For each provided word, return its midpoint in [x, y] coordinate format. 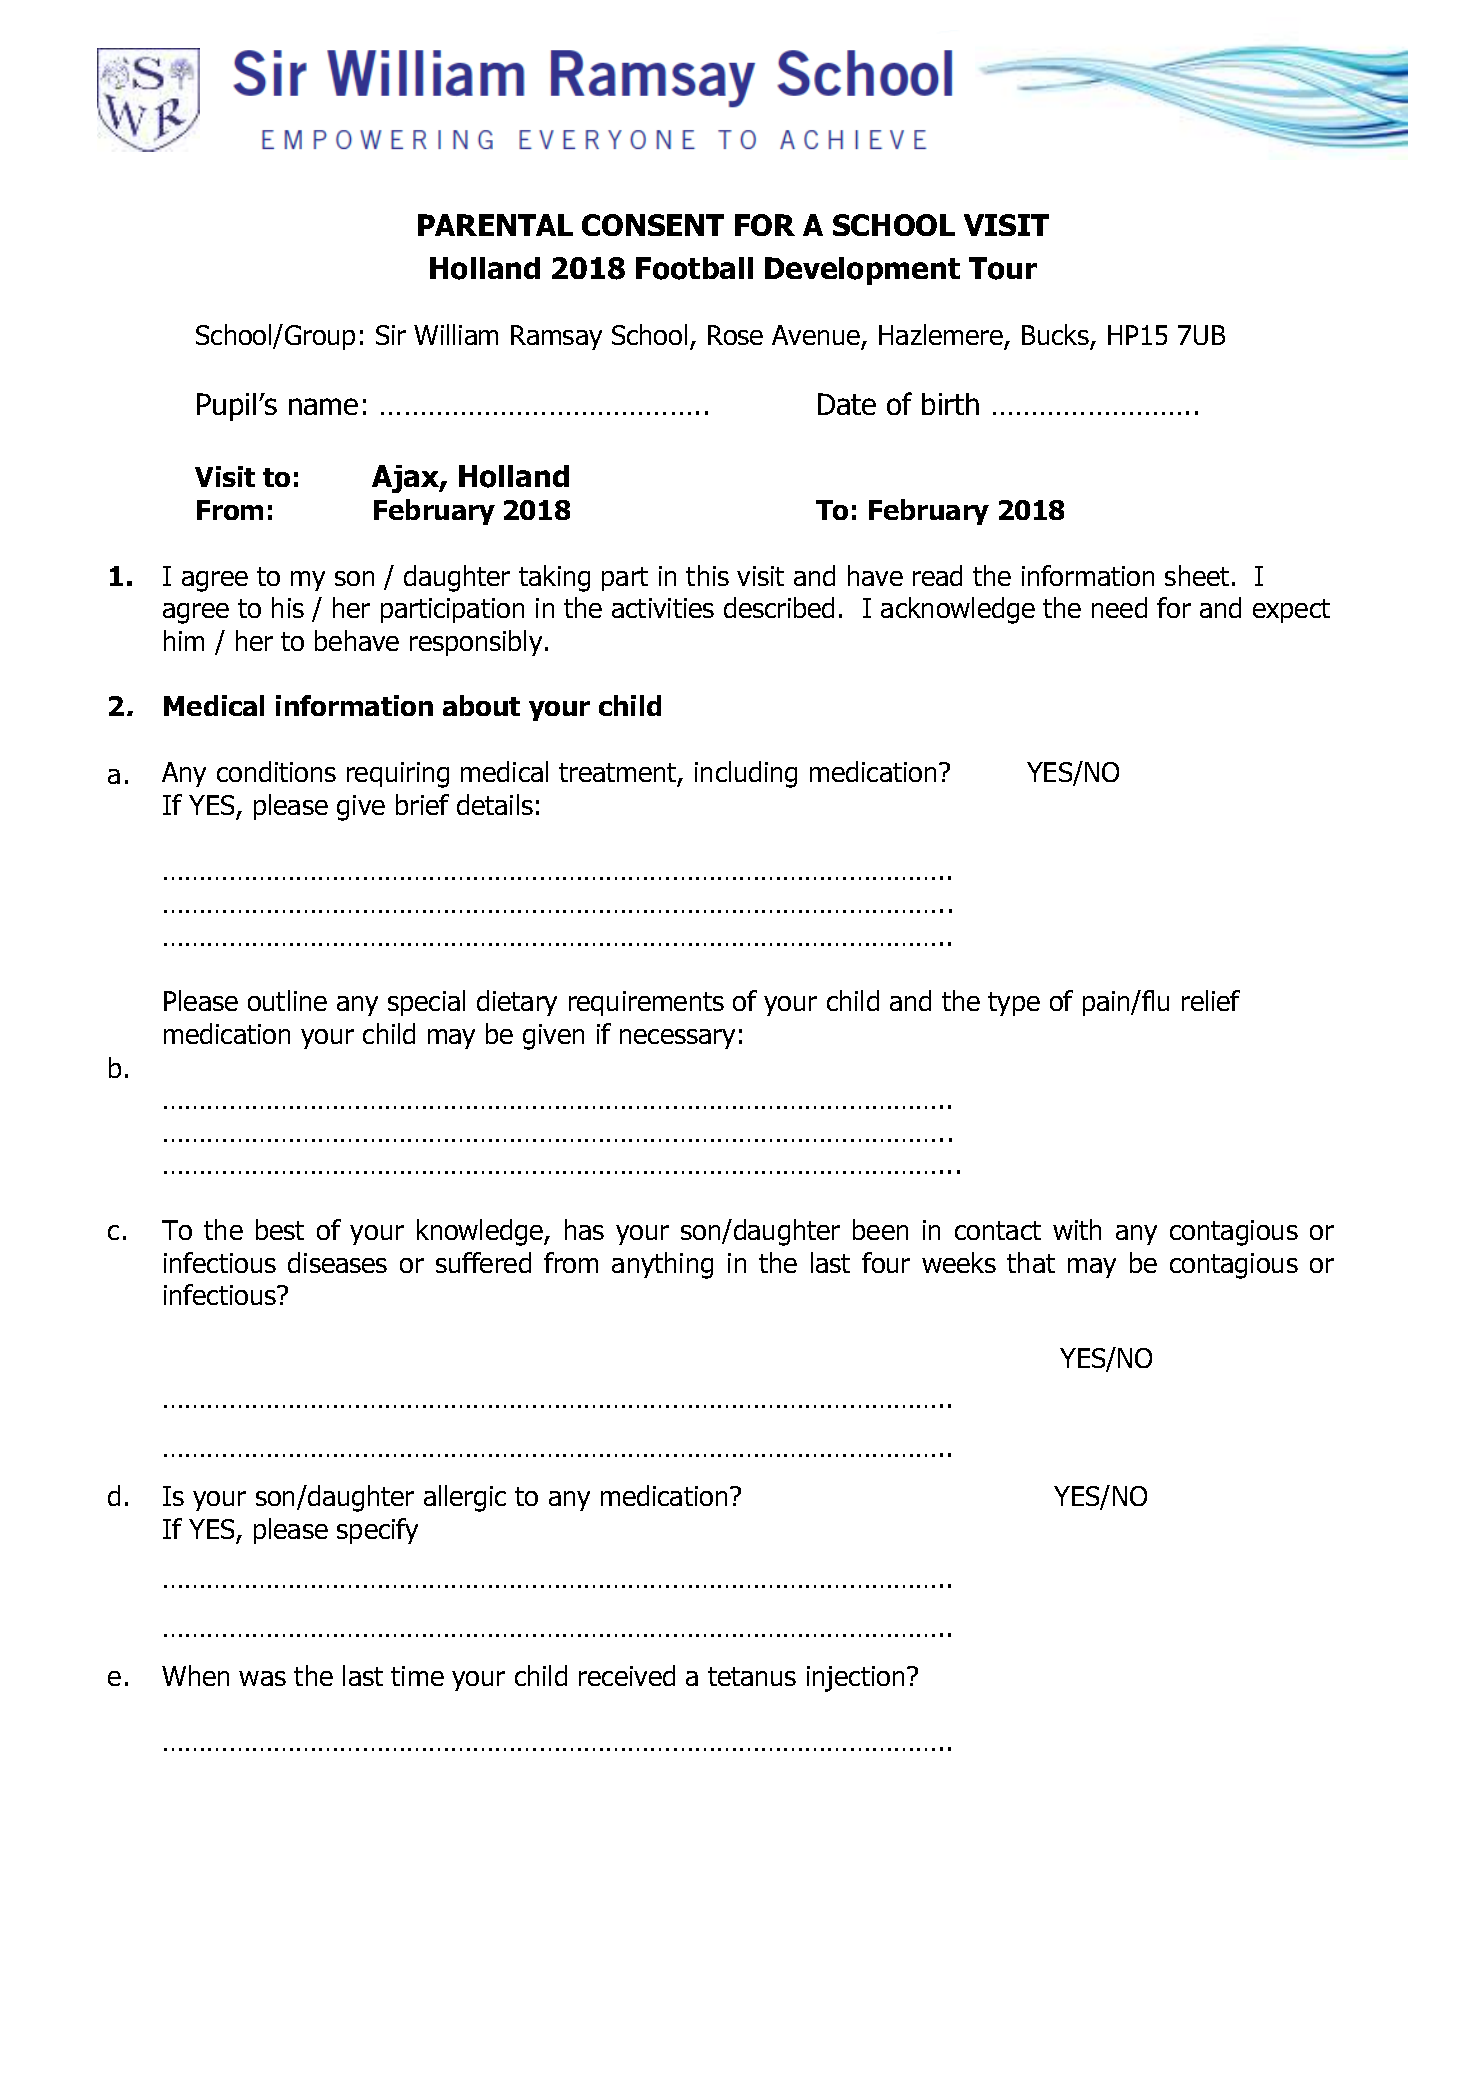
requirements [646, 1003]
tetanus [752, 1676]
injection [855, 1679]
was [262, 1678]
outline [287, 1000]
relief [1211, 1000]
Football [694, 268]
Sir [391, 335]
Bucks [1055, 334]
